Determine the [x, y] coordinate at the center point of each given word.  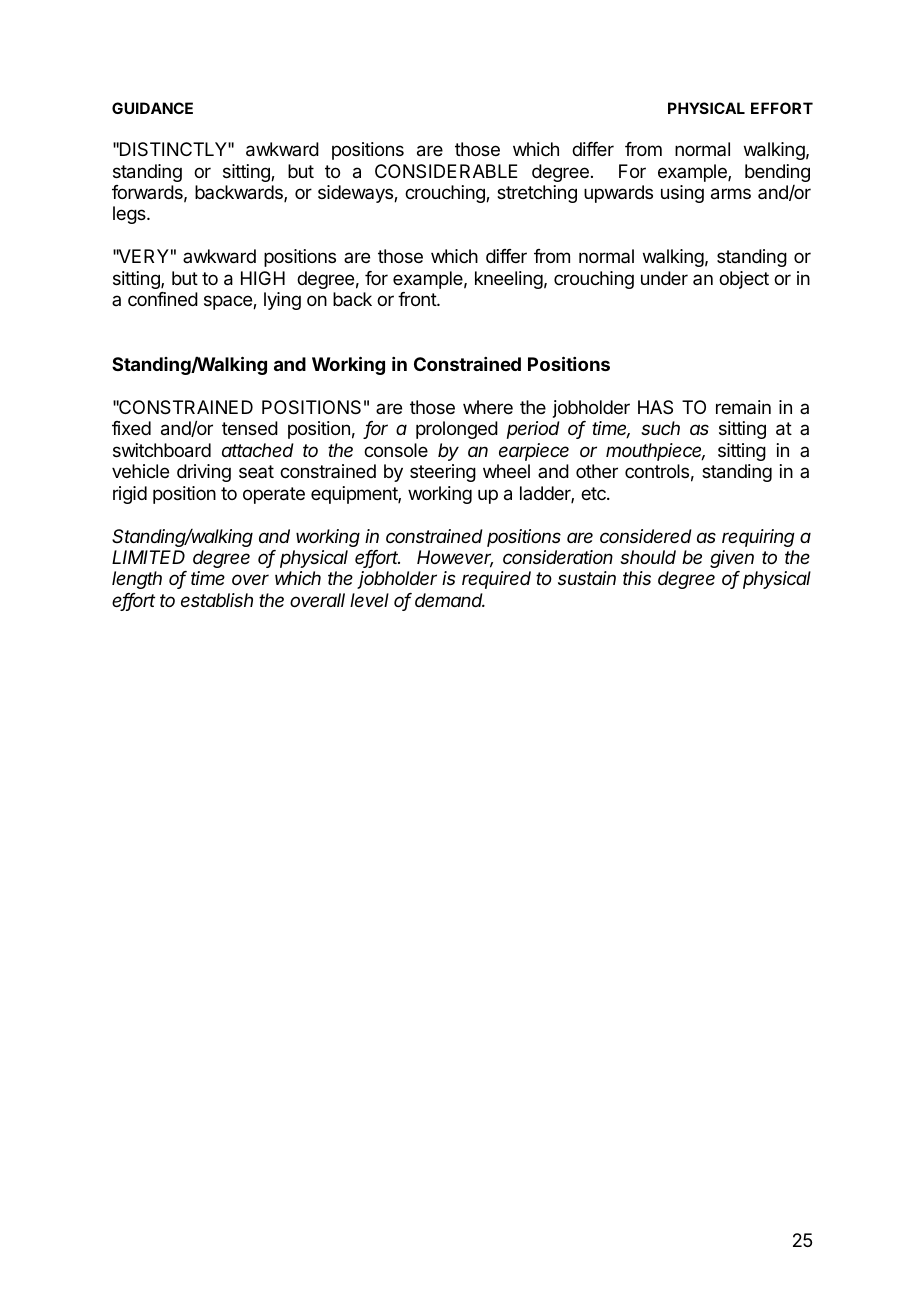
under [664, 278]
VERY [142, 256]
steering [443, 473]
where [488, 407]
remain [743, 407]
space [229, 302]
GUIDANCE [152, 108]
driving [204, 473]
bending [777, 173]
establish [217, 600]
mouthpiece [655, 452]
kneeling [509, 280]
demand [450, 600]
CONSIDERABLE [446, 171]
